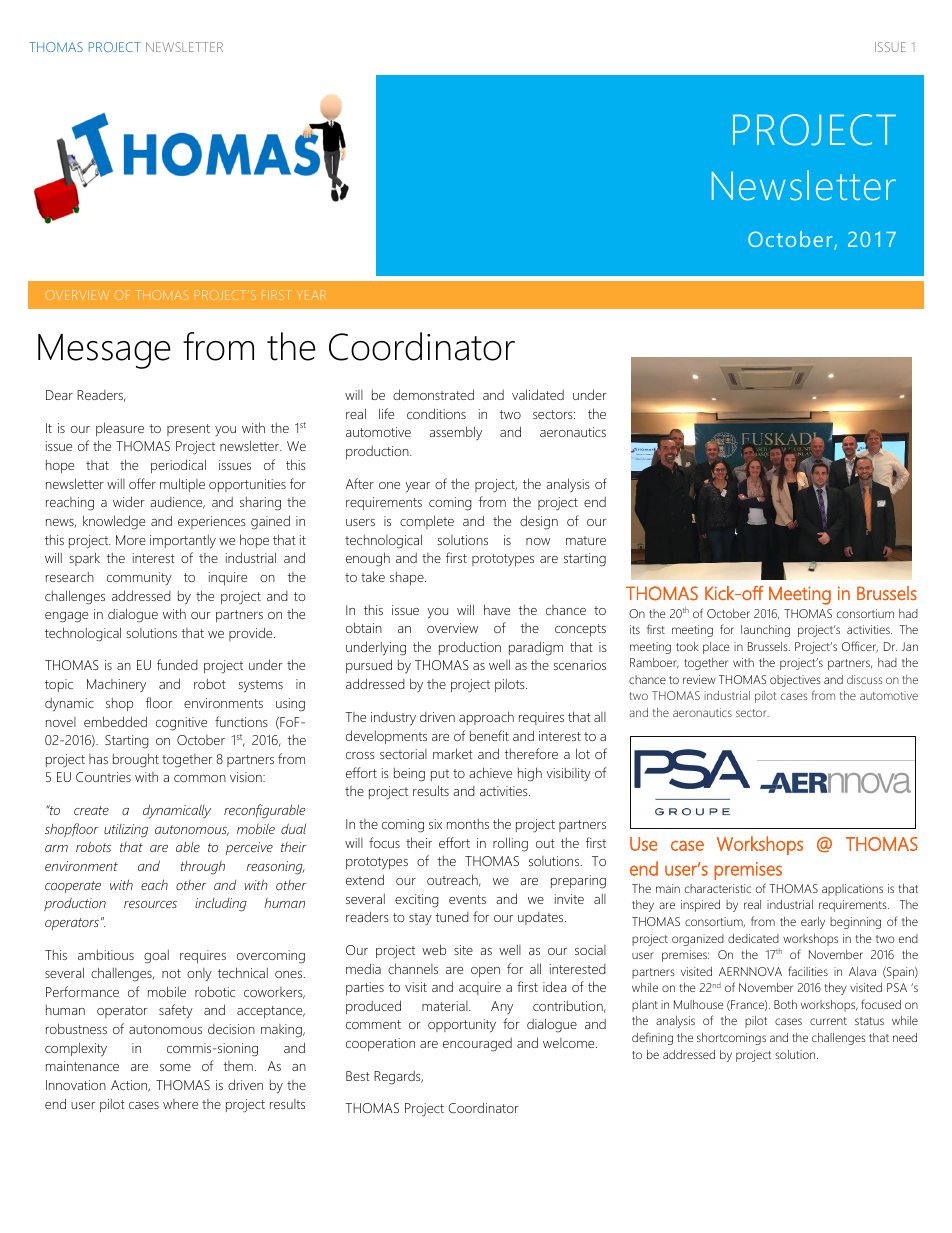 This image has width=952, height=1233. Describe the element at coordinates (765, 631) in the image. I see `launching` at that location.
